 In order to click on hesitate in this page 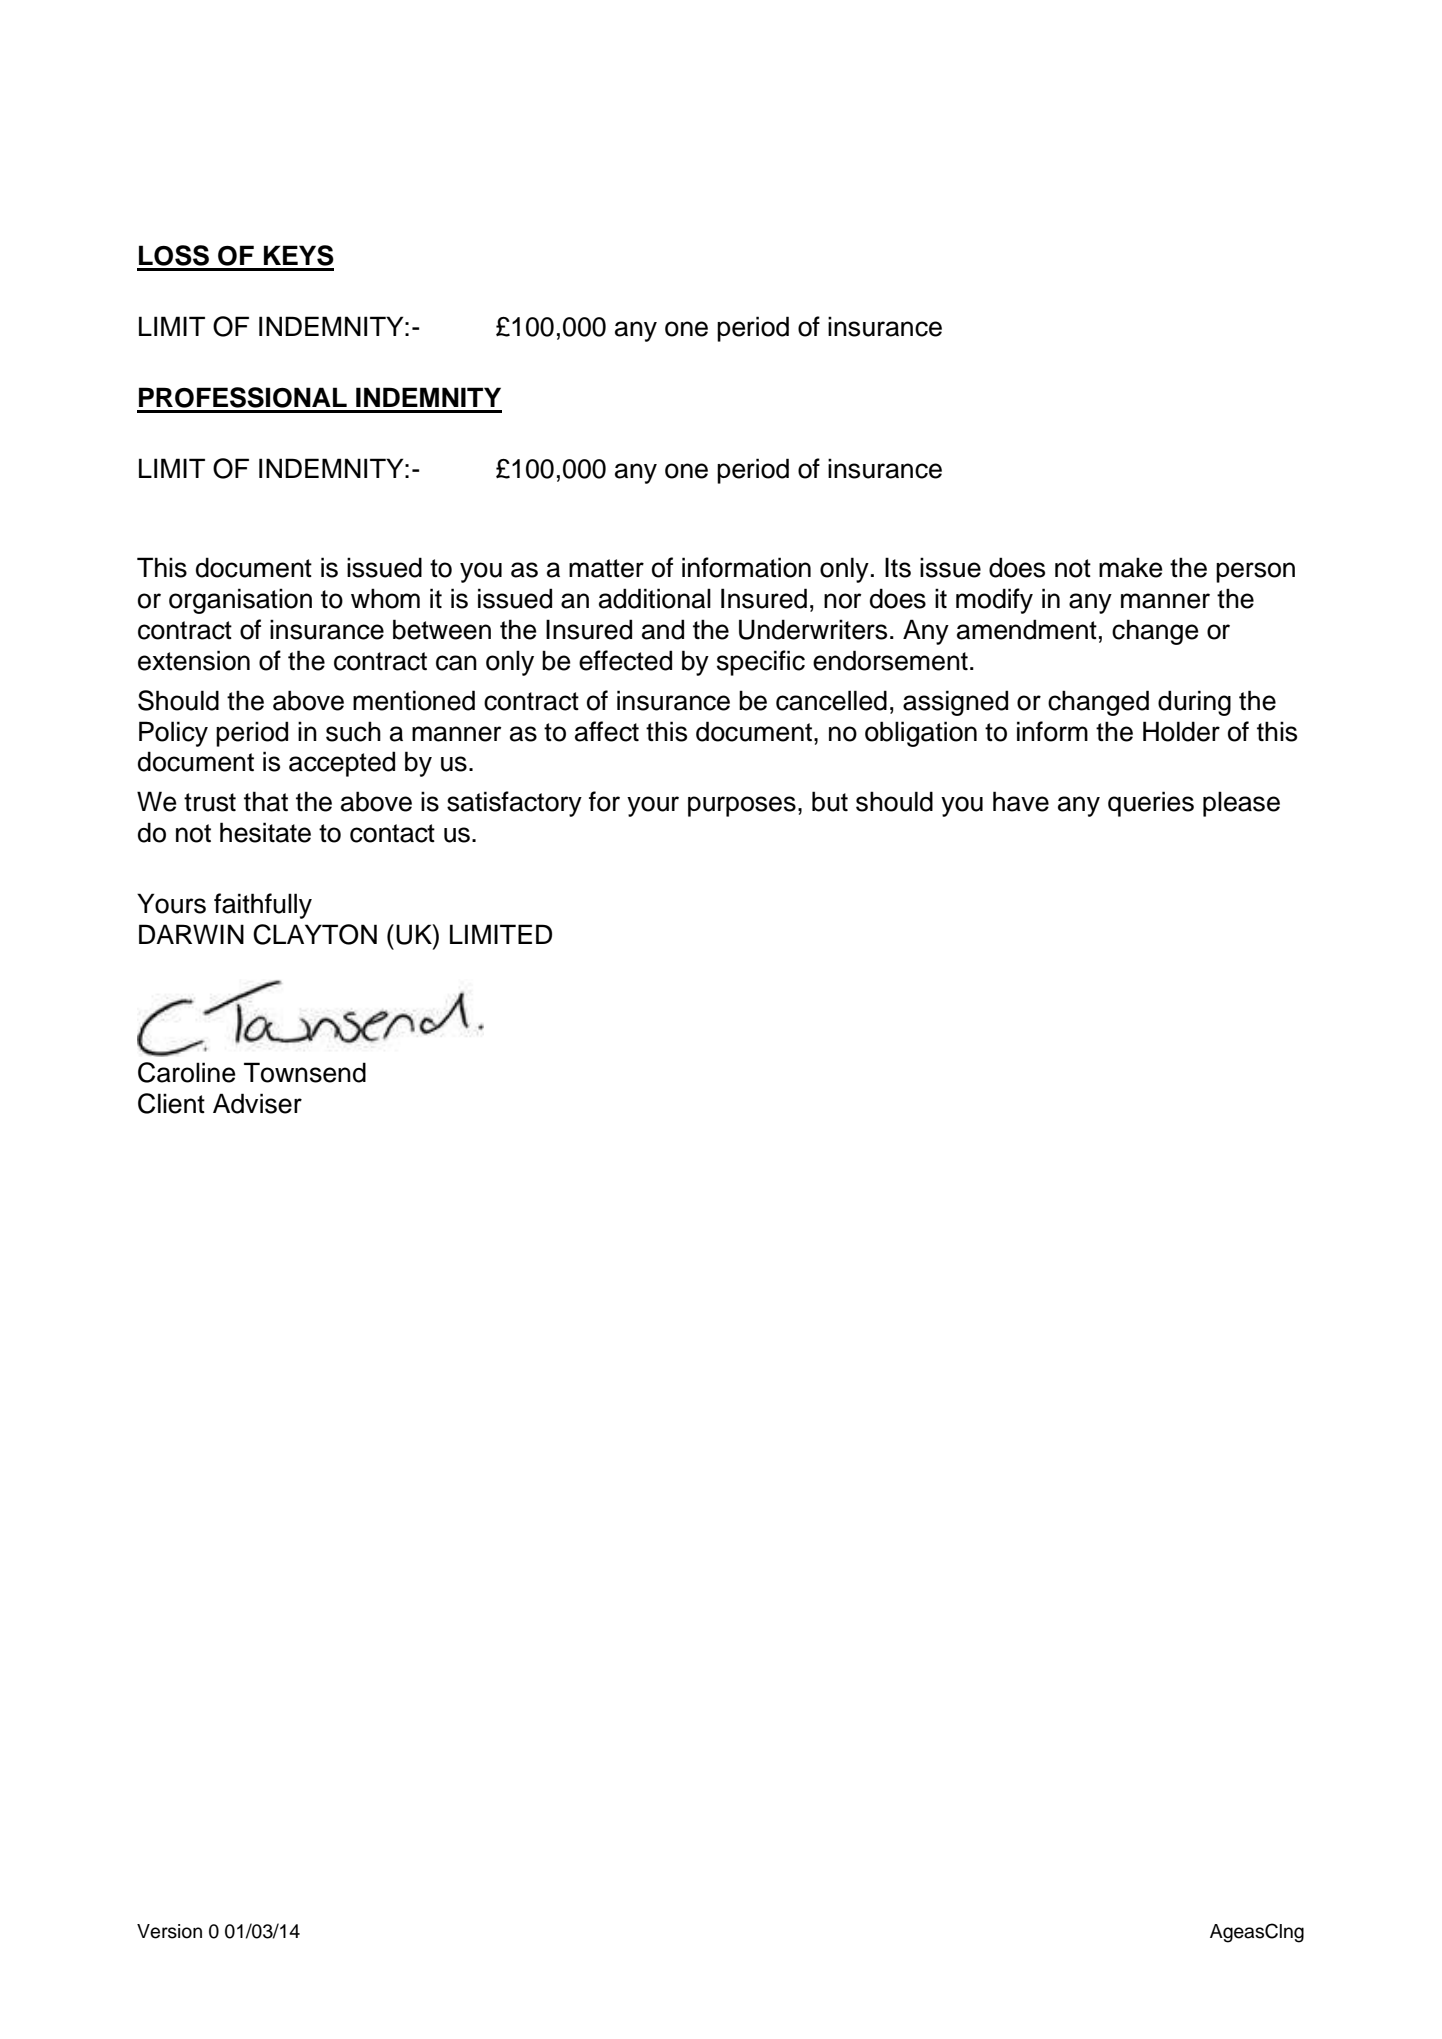, I will do `click(265, 832)`.
